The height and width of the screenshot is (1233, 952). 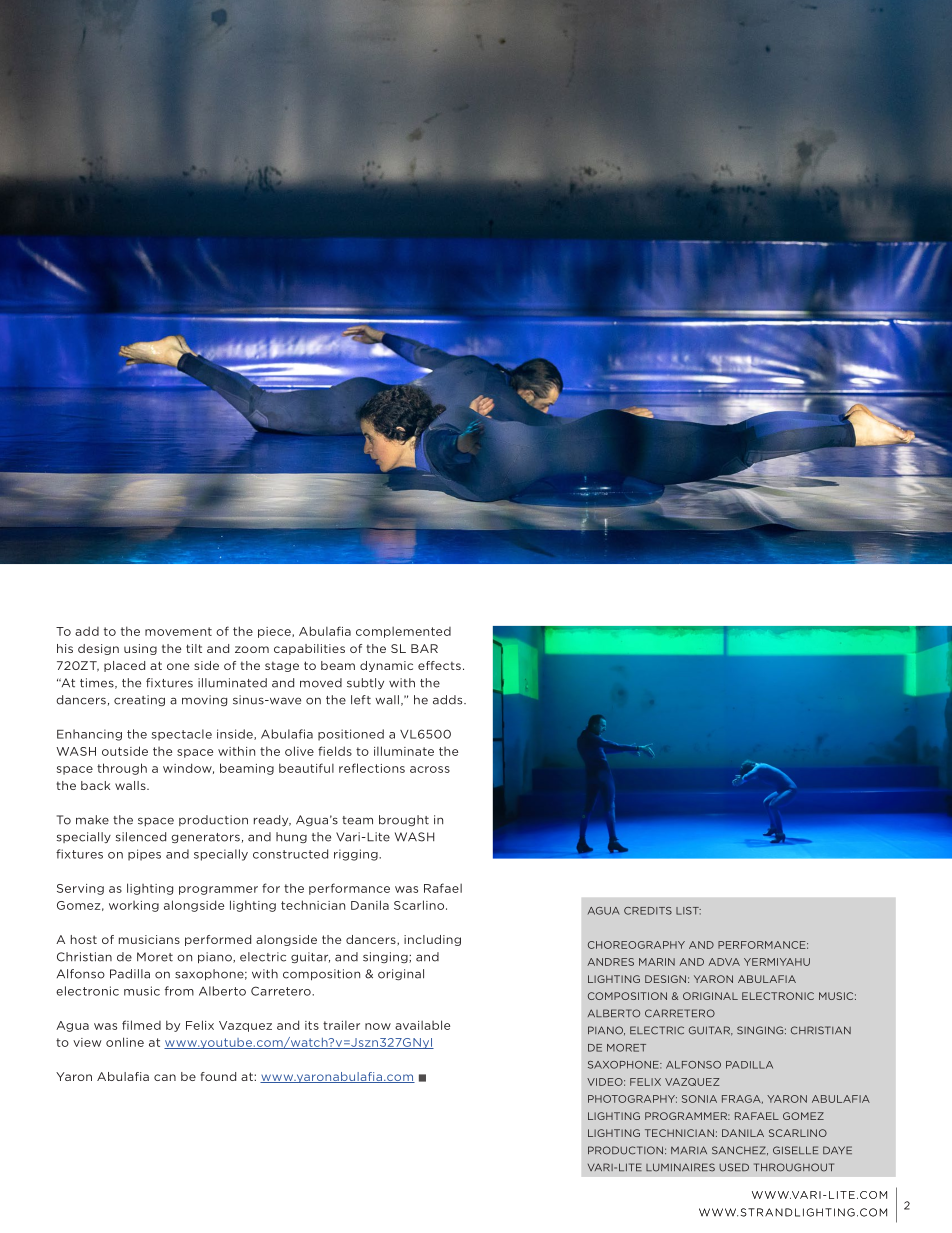 I want to click on can, so click(x=165, y=1077).
